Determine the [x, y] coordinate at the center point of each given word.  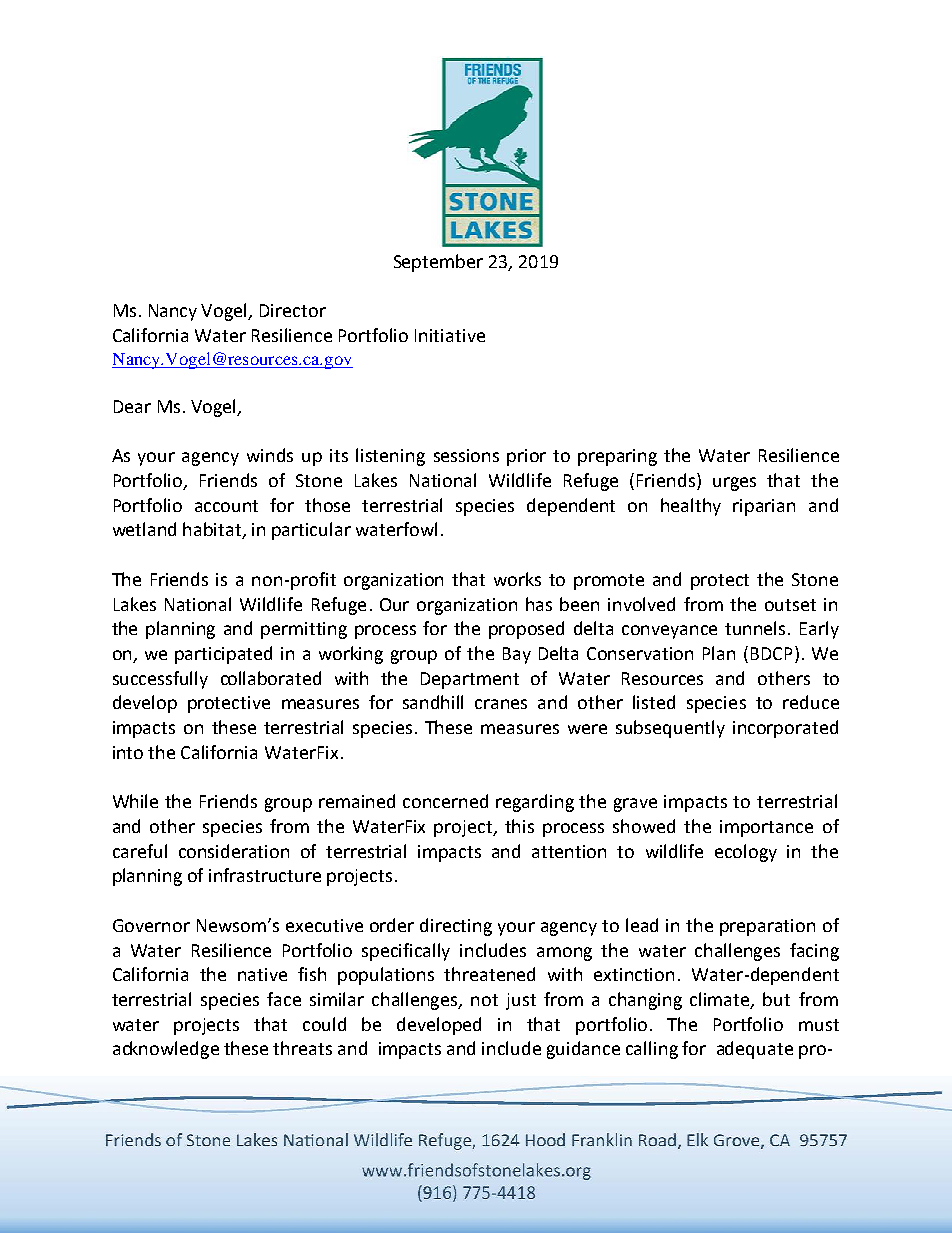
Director [293, 310]
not [484, 1000]
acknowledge [166, 1050]
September [438, 263]
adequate [755, 1050]
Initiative [450, 335]
